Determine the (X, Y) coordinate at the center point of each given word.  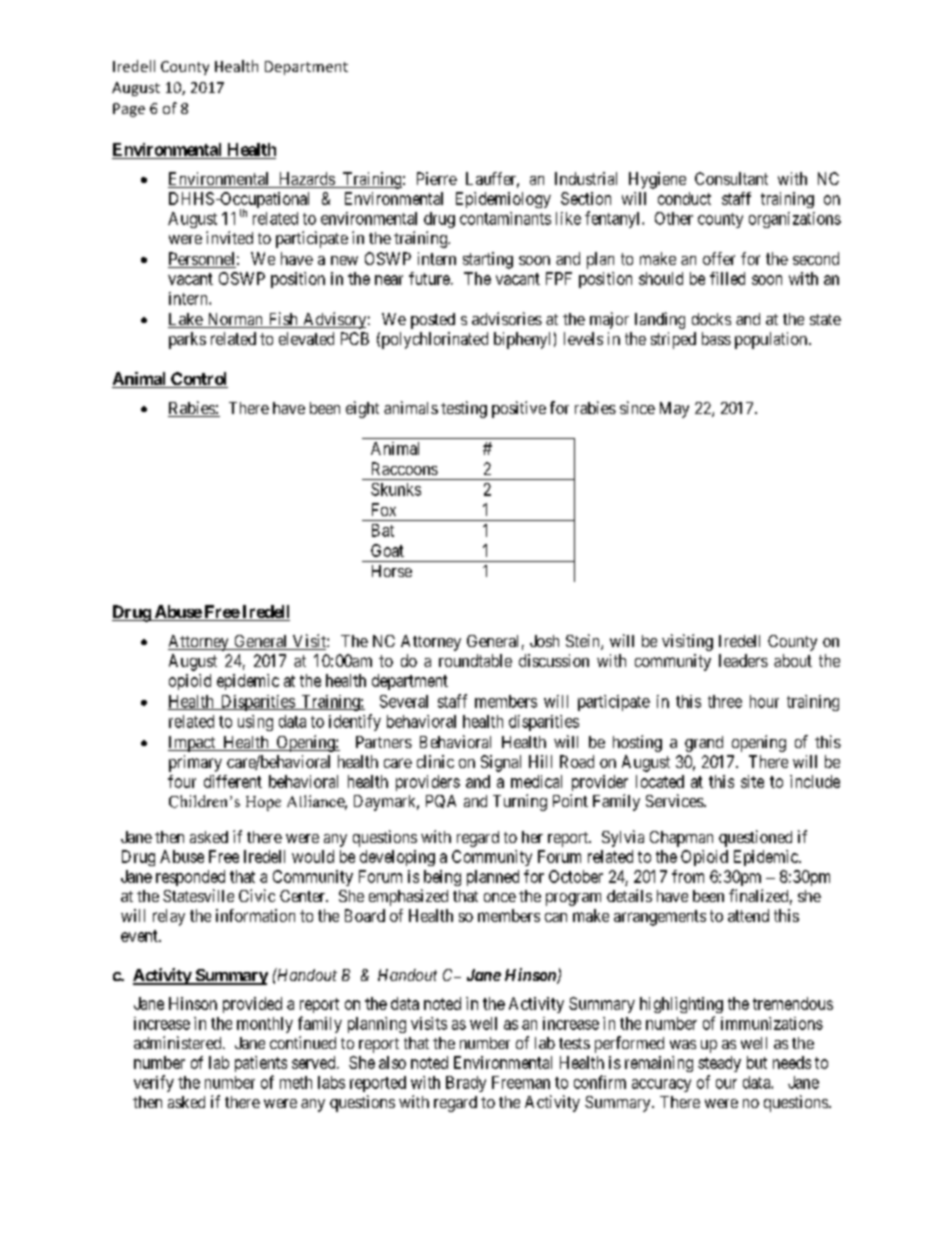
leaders (743, 660)
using (255, 723)
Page (129, 110)
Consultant (731, 178)
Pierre (437, 178)
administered (179, 1042)
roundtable (475, 660)
